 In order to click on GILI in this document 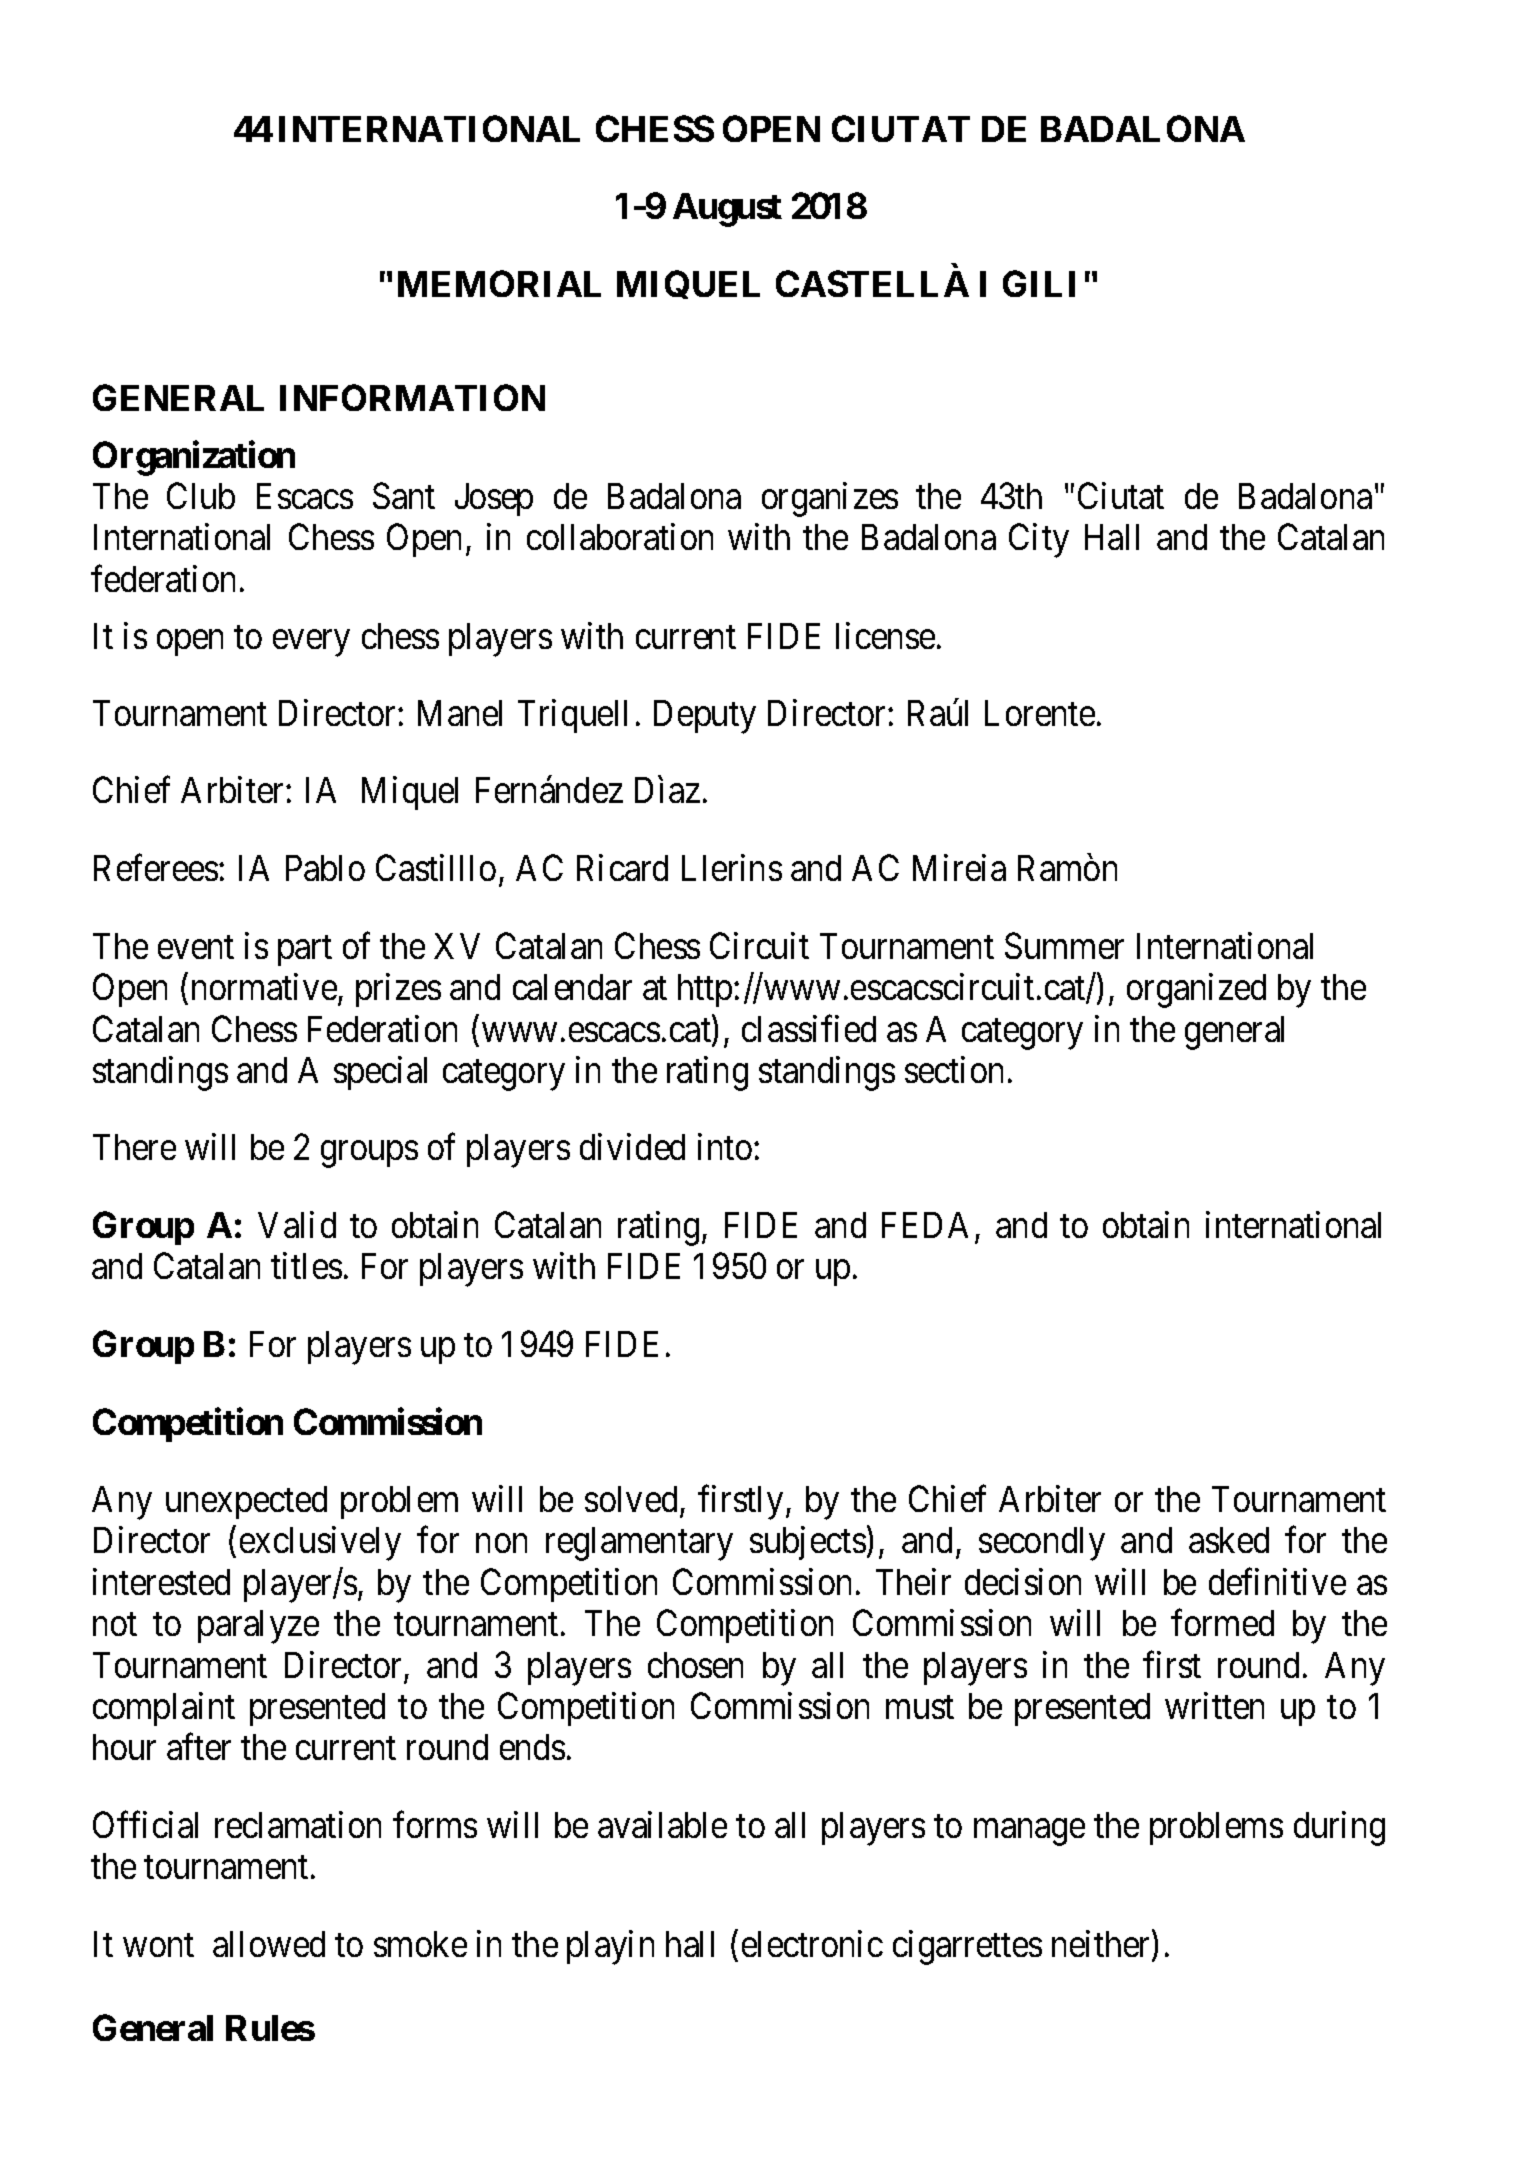, I will do `click(1039, 283)`.
